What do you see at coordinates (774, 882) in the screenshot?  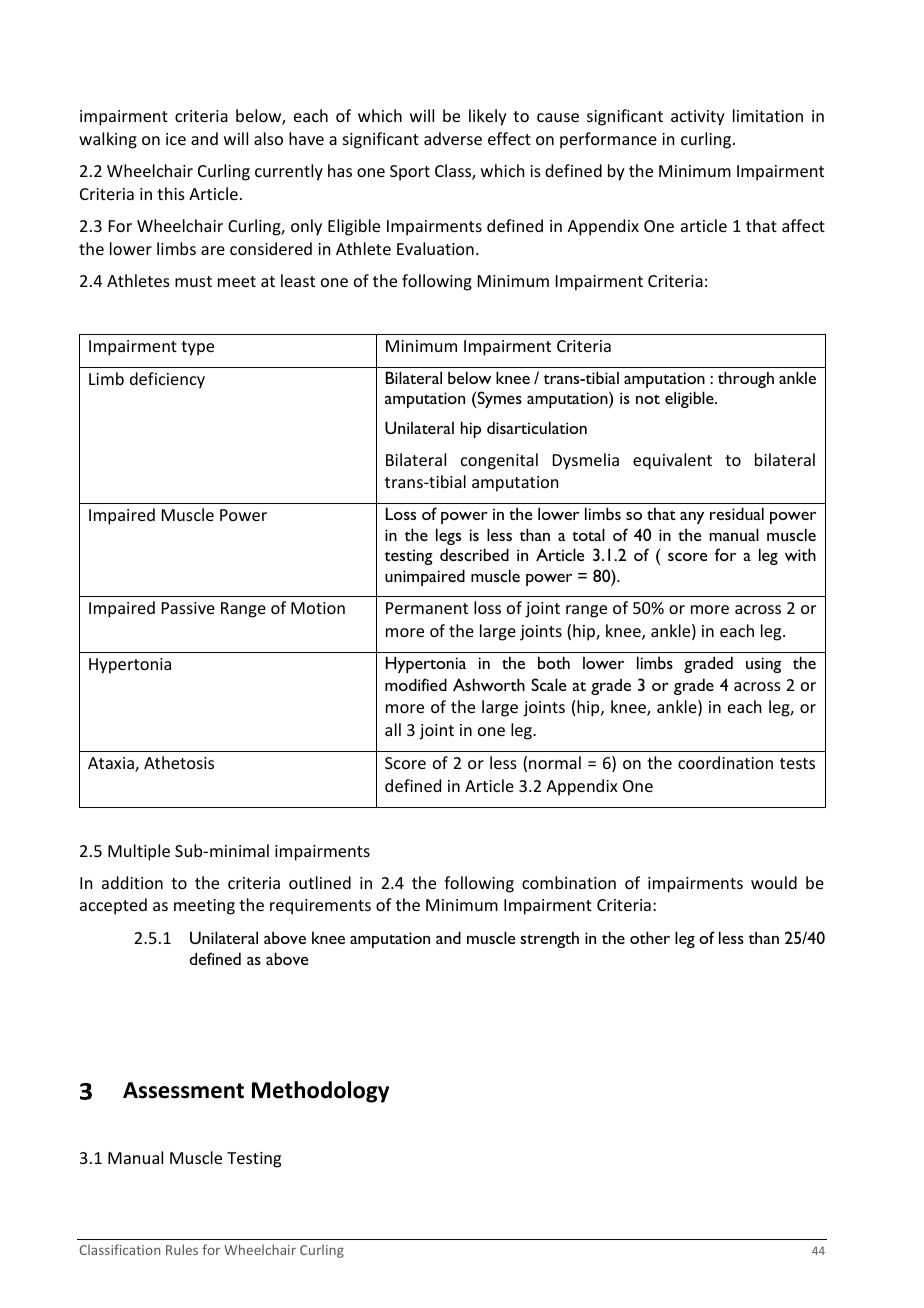 I see `would` at bounding box center [774, 882].
